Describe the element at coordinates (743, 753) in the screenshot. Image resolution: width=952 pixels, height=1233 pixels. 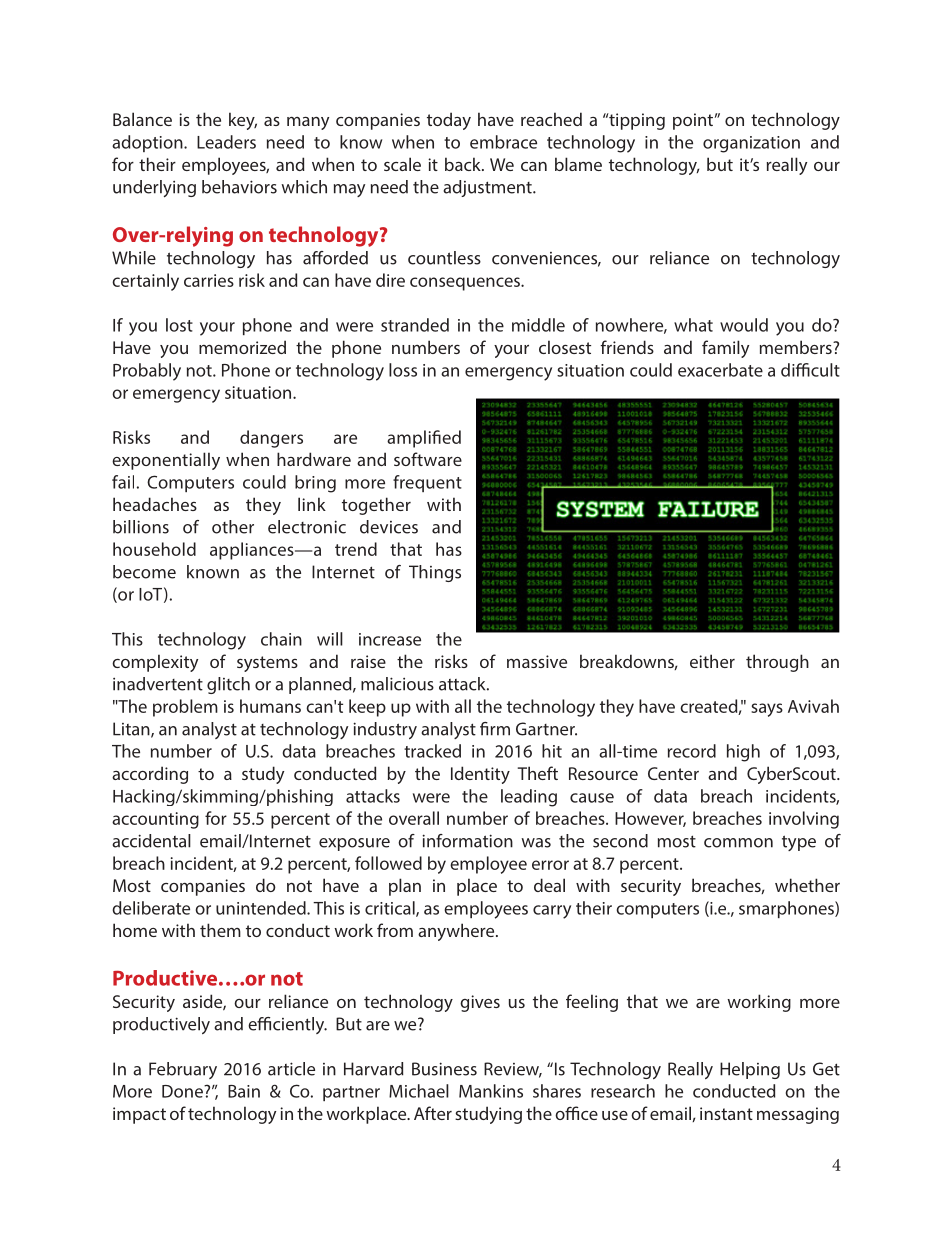
I see `high` at that location.
